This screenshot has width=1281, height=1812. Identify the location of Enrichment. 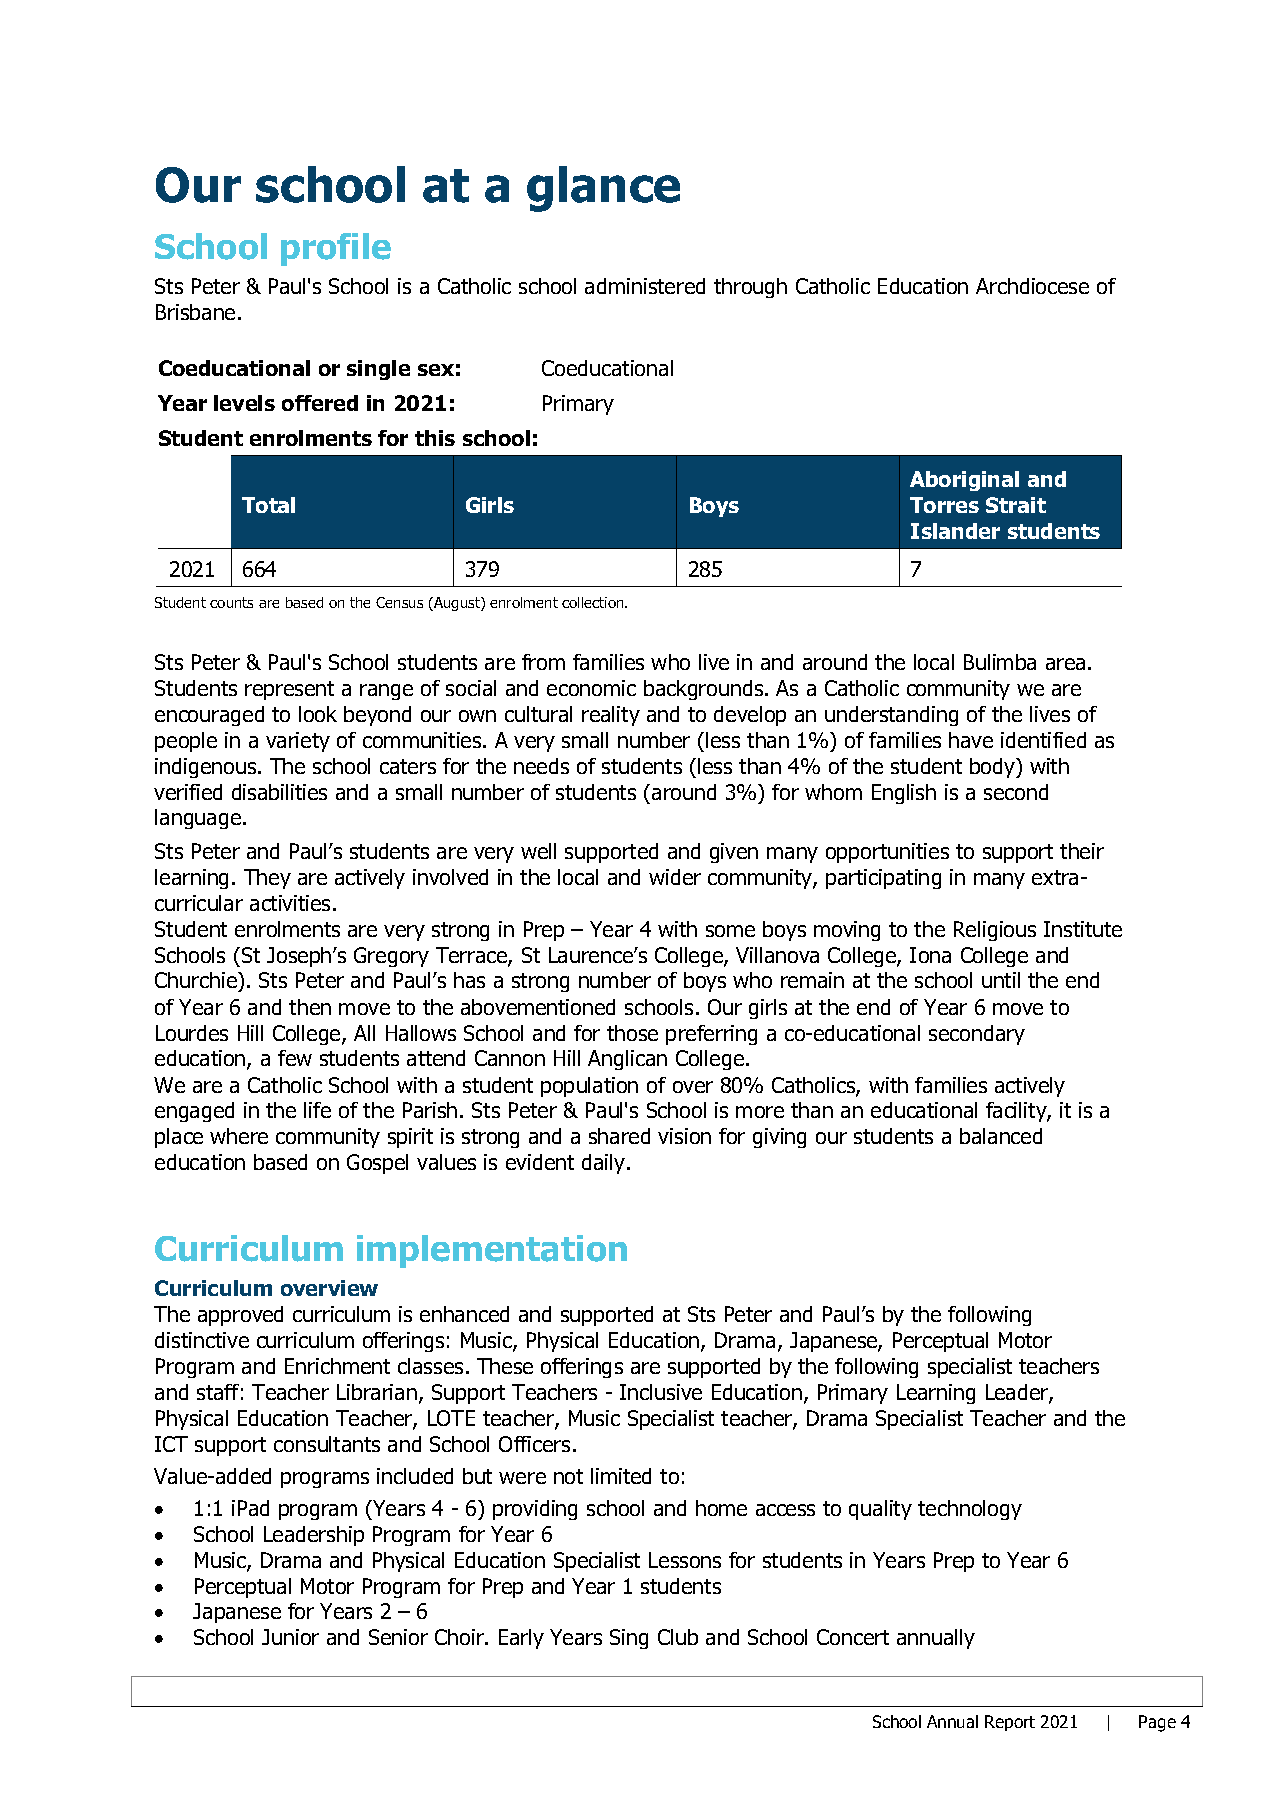
(337, 1366).
